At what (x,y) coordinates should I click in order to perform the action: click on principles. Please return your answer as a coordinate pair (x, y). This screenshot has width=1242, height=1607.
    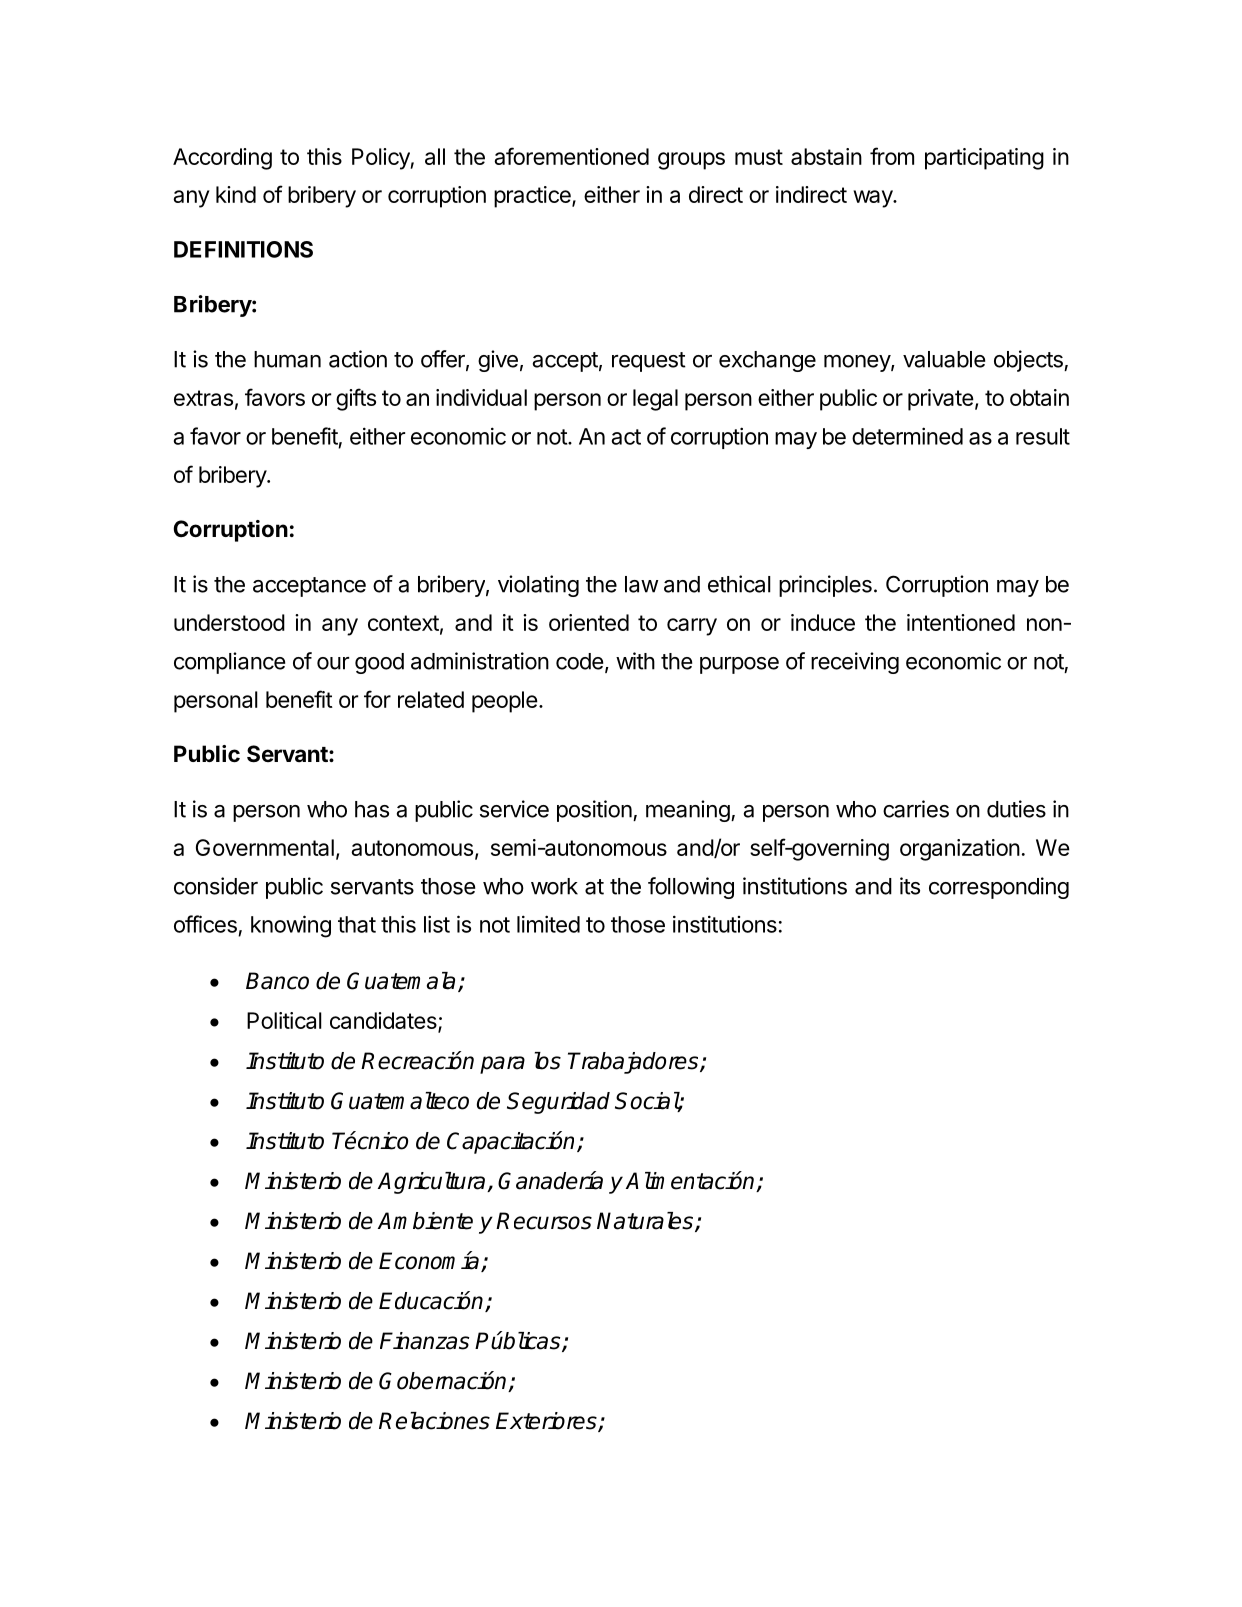
    Looking at the image, I should click on (825, 586).
